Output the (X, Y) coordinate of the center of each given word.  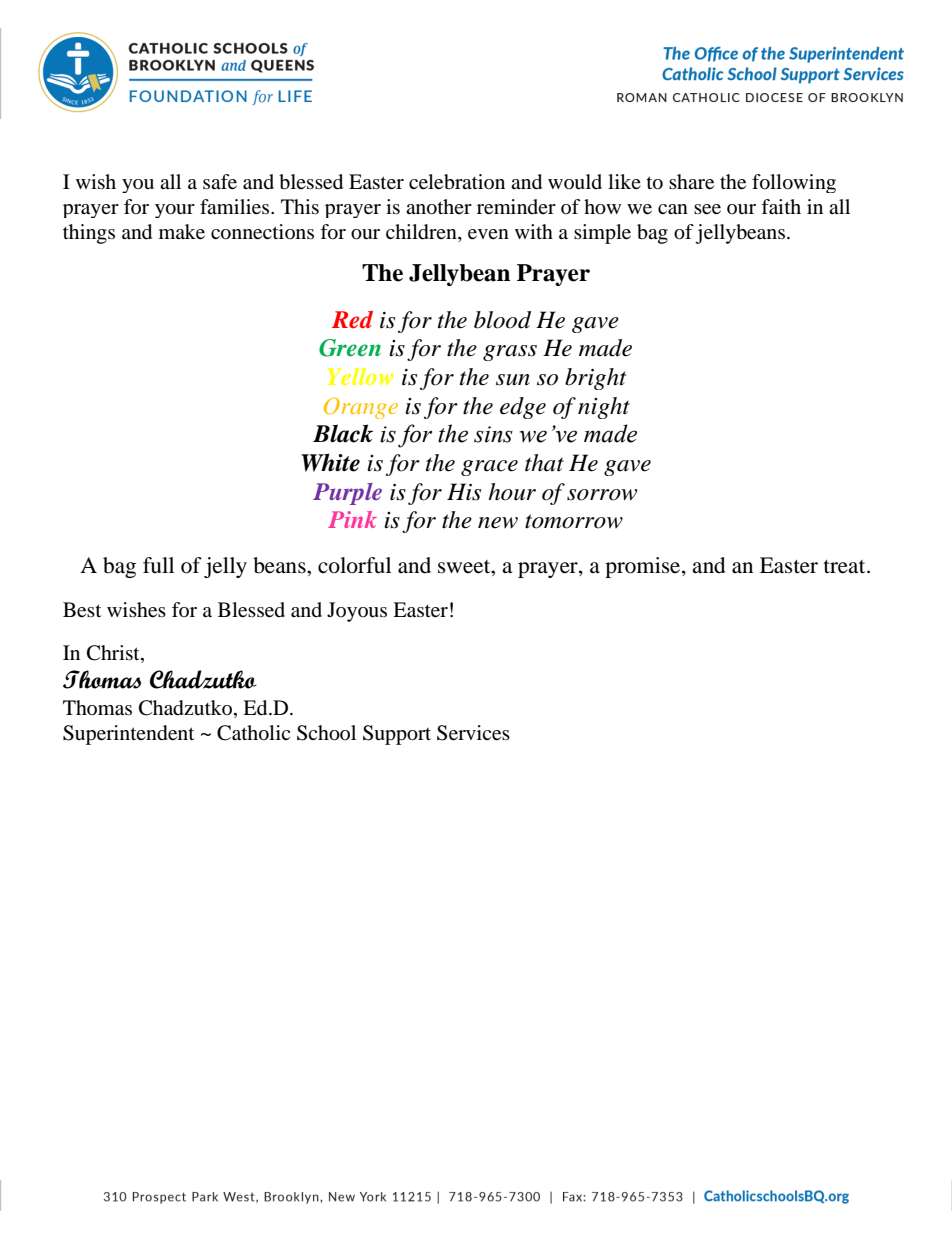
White (330, 462)
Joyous (357, 612)
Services (473, 733)
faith (781, 207)
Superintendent (128, 735)
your (175, 211)
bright (595, 379)
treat (846, 567)
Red (352, 320)
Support (397, 735)
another (439, 207)
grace (489, 468)
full (158, 565)
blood (502, 320)
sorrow (602, 495)
